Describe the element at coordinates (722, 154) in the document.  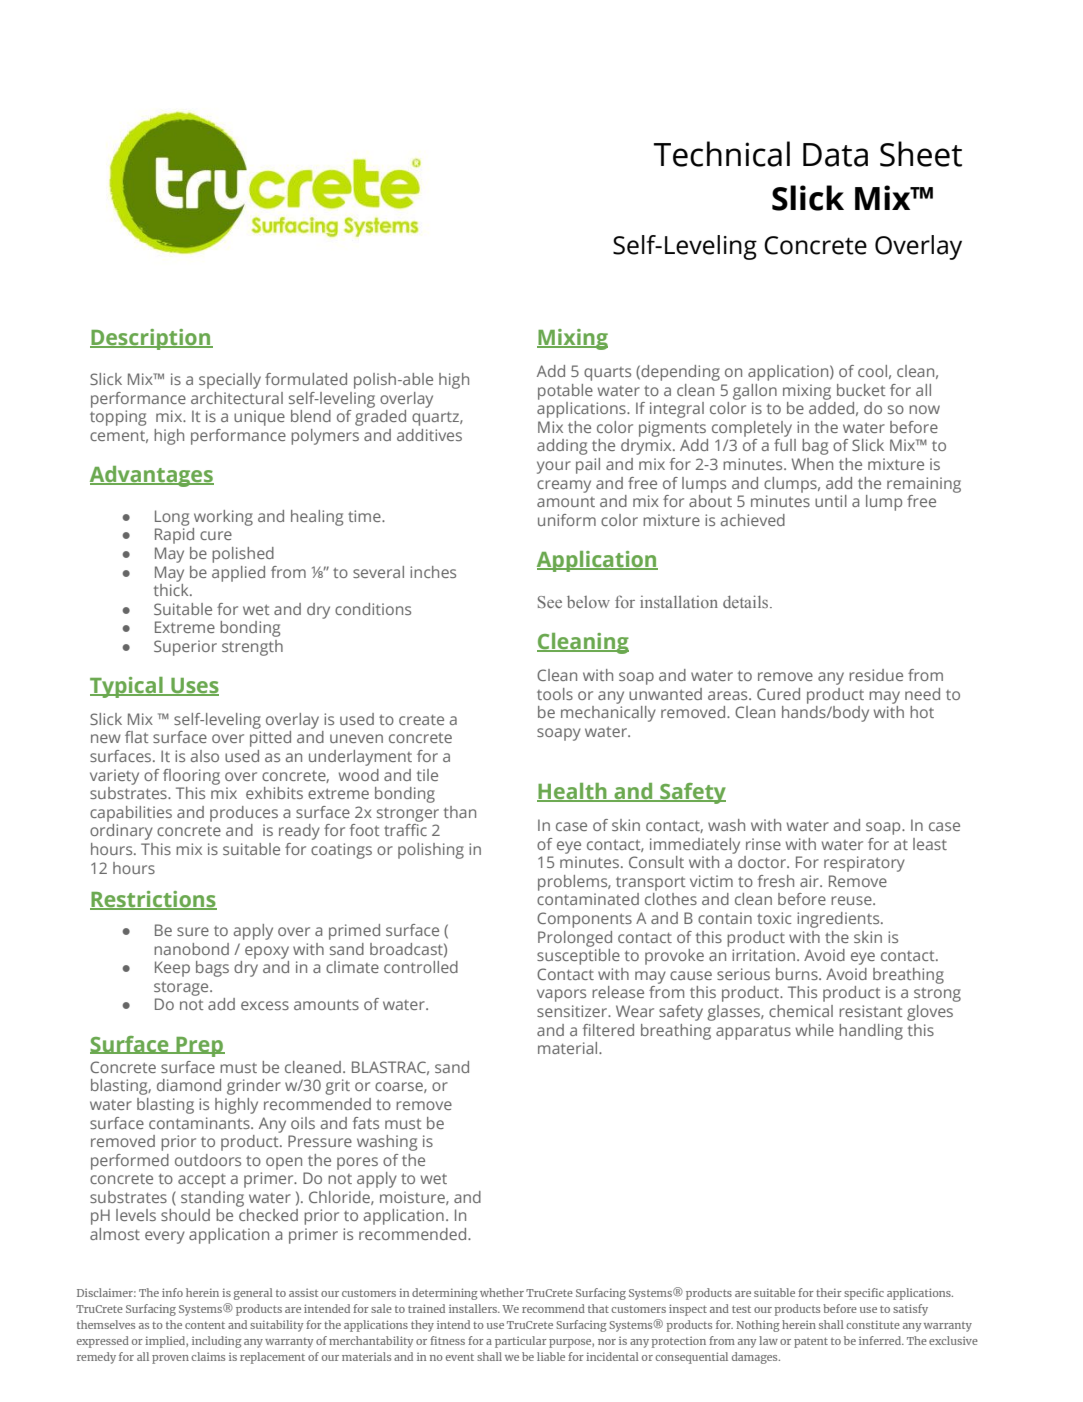
I see `Technical` at that location.
